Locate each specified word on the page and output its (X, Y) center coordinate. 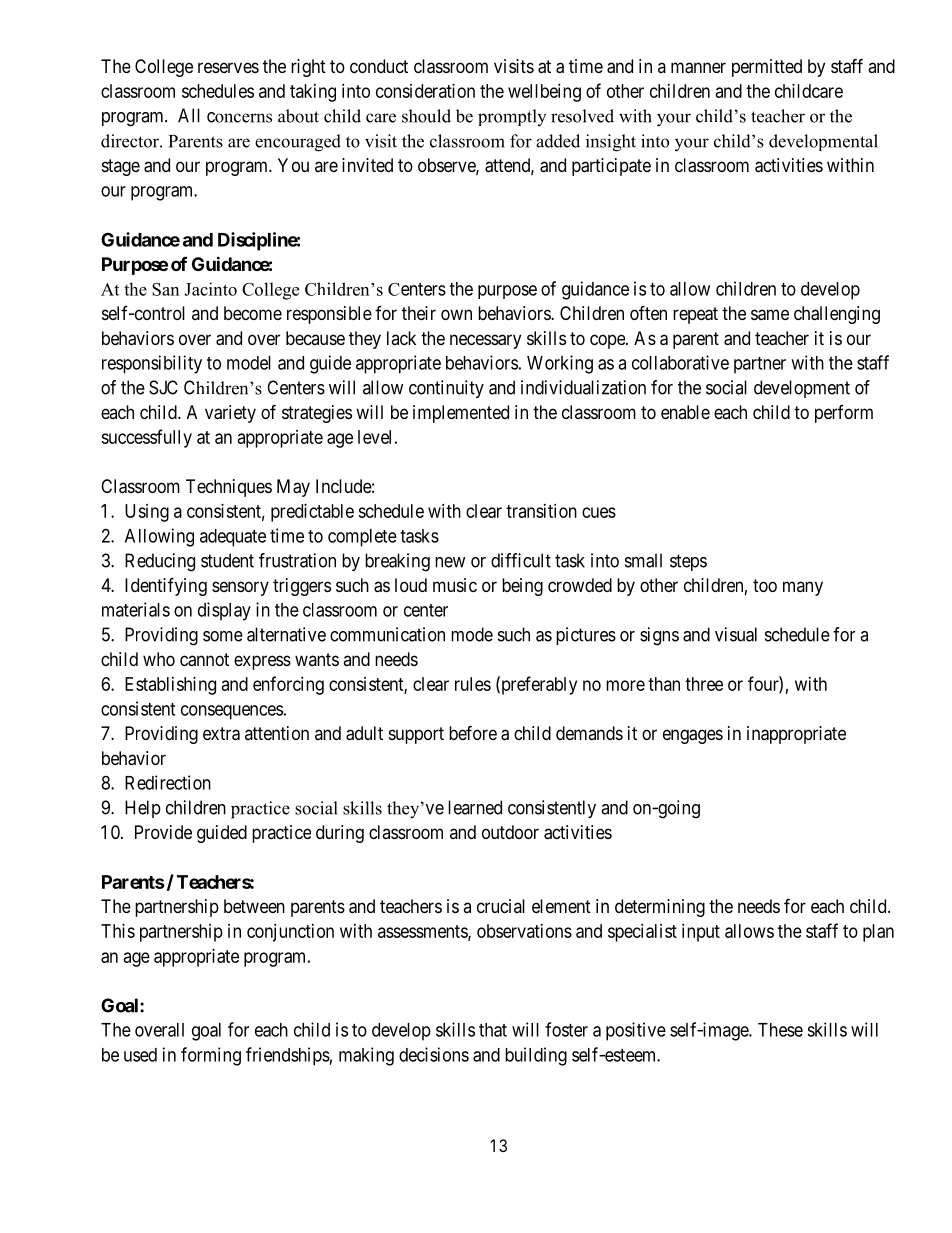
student (227, 560)
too (765, 585)
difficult (521, 560)
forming (211, 1056)
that (493, 1030)
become (253, 313)
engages (693, 736)
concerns (239, 117)
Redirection (168, 782)
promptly (512, 117)
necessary (485, 341)
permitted (767, 68)
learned (475, 807)
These (780, 1030)
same (770, 315)
